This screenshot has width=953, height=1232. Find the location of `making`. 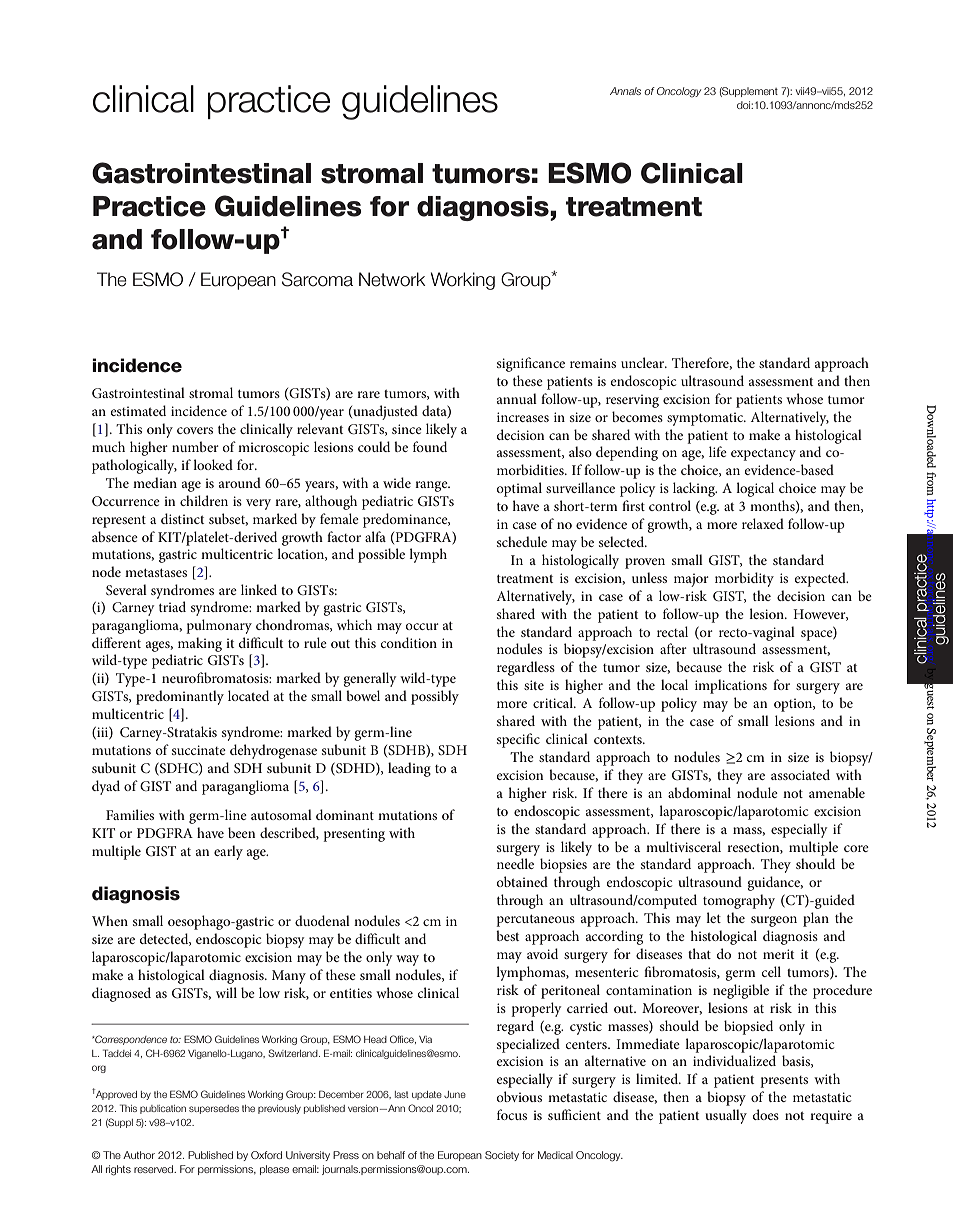

making is located at coordinates (200, 644).
